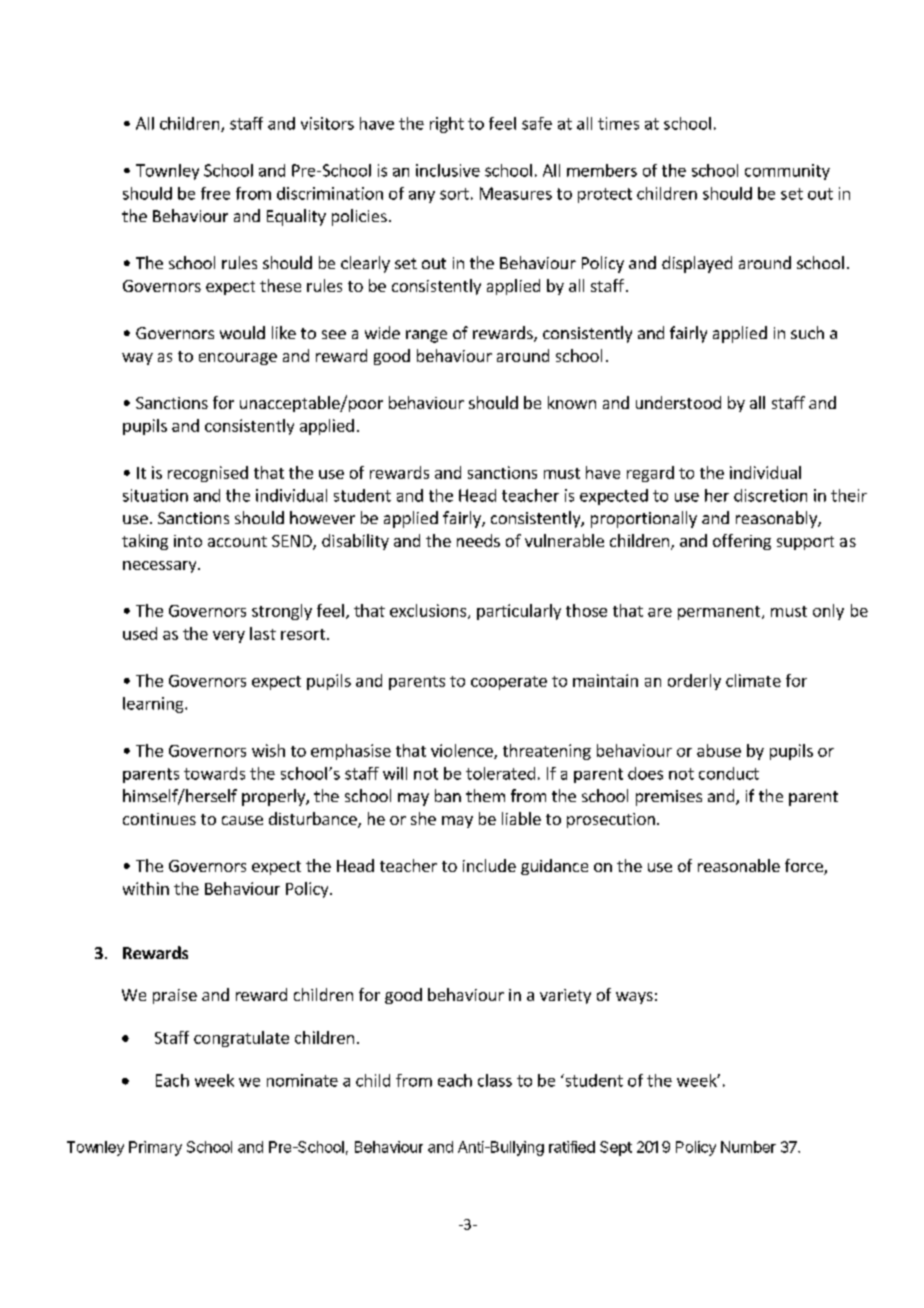  I want to click on class, so click(495, 1080).
